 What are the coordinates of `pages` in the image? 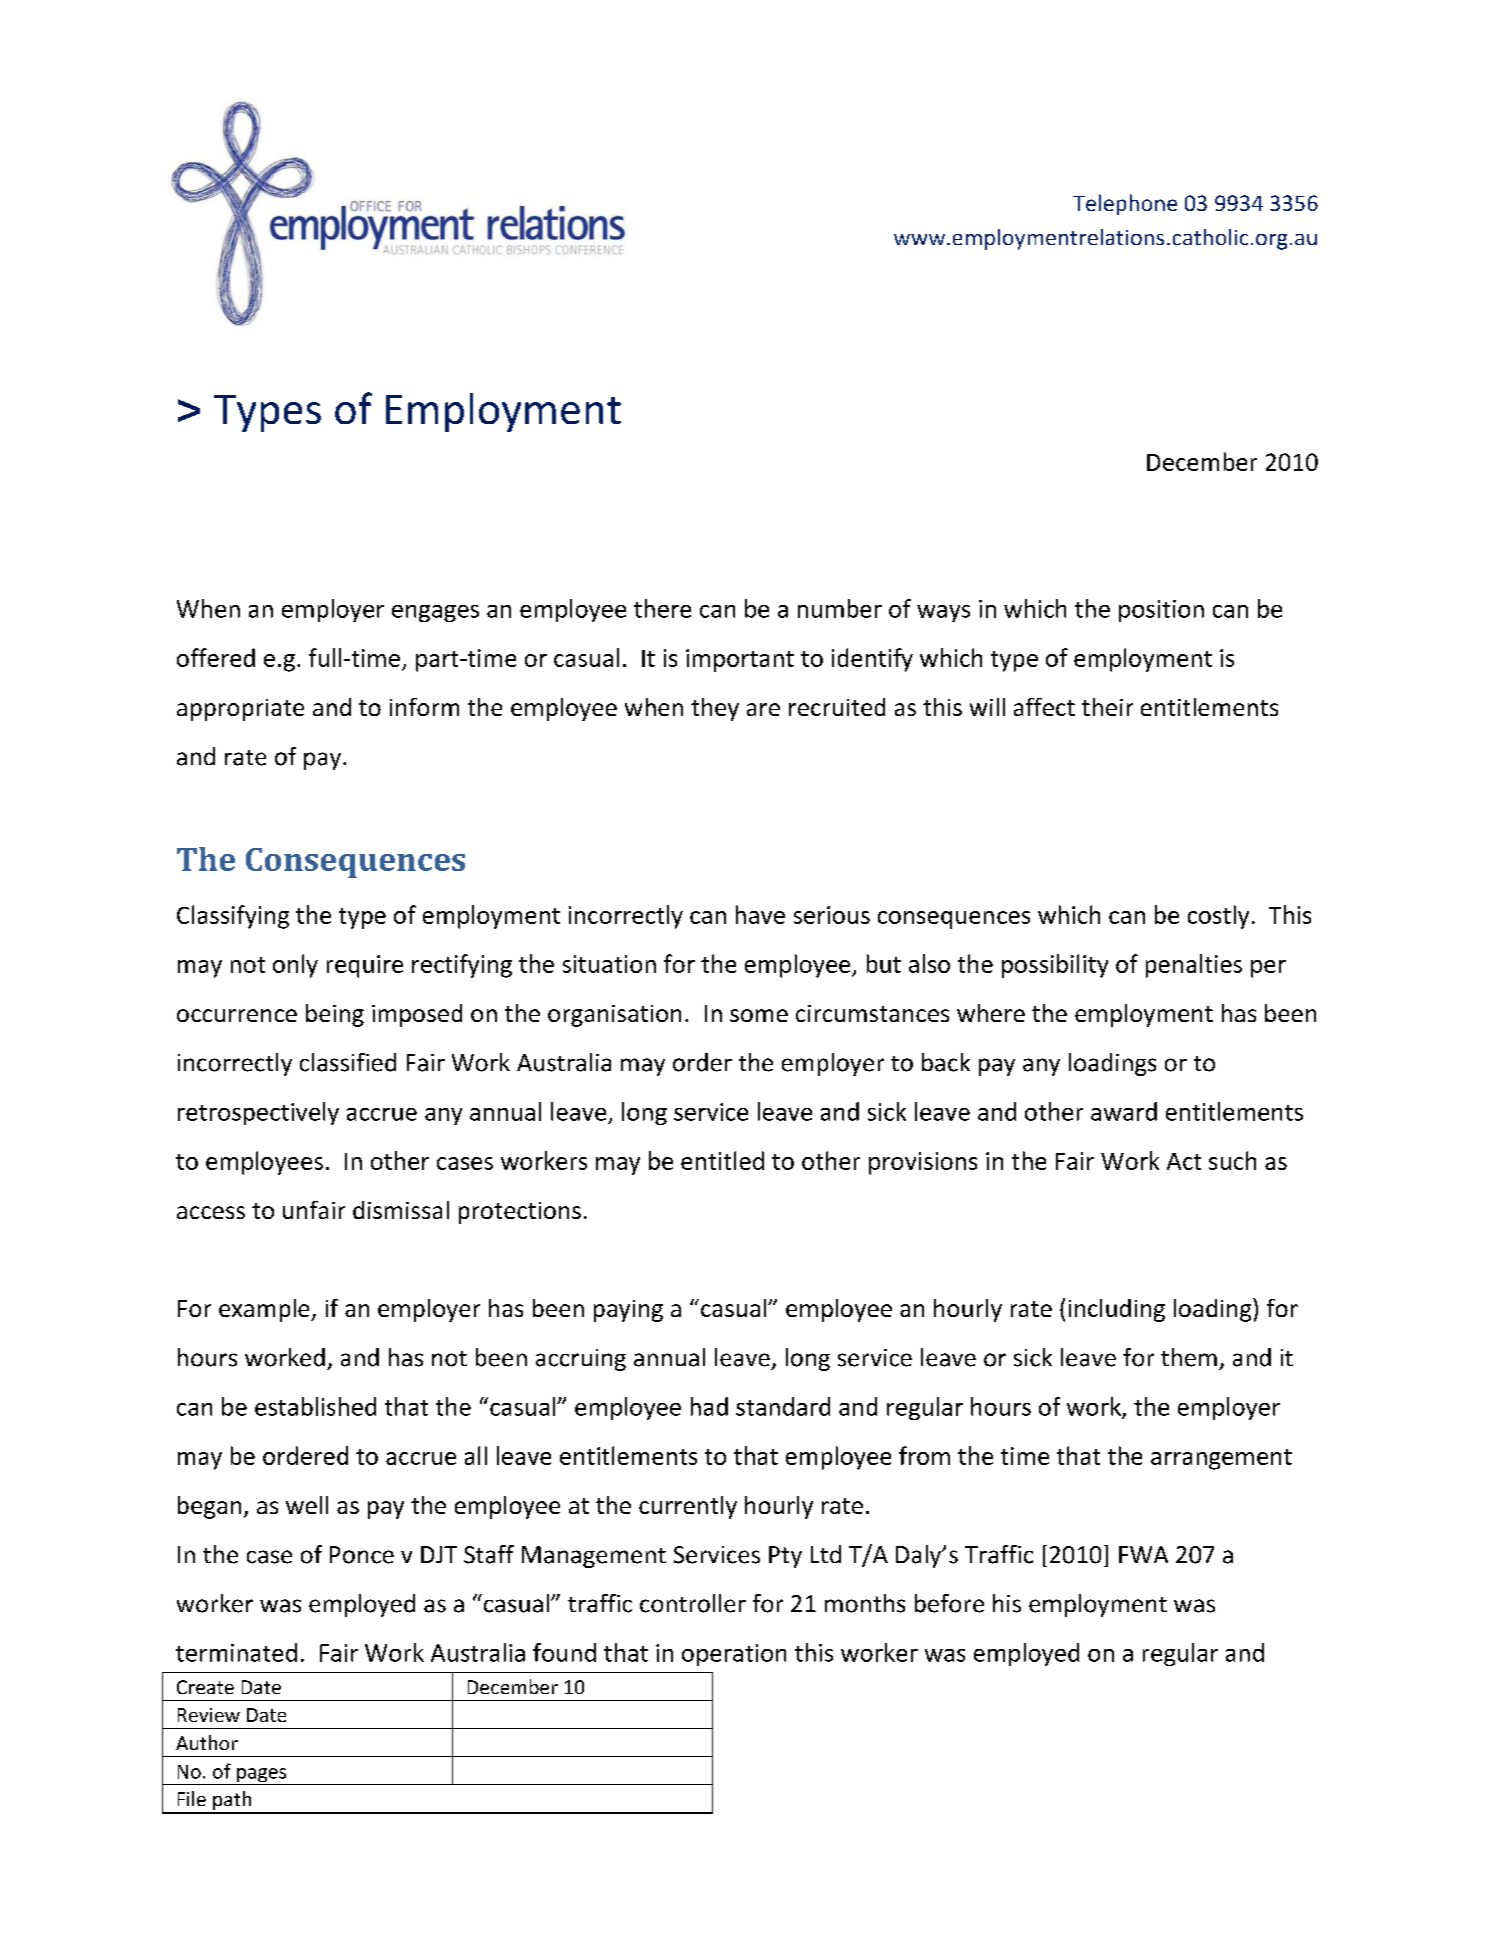 It's located at (262, 1776).
